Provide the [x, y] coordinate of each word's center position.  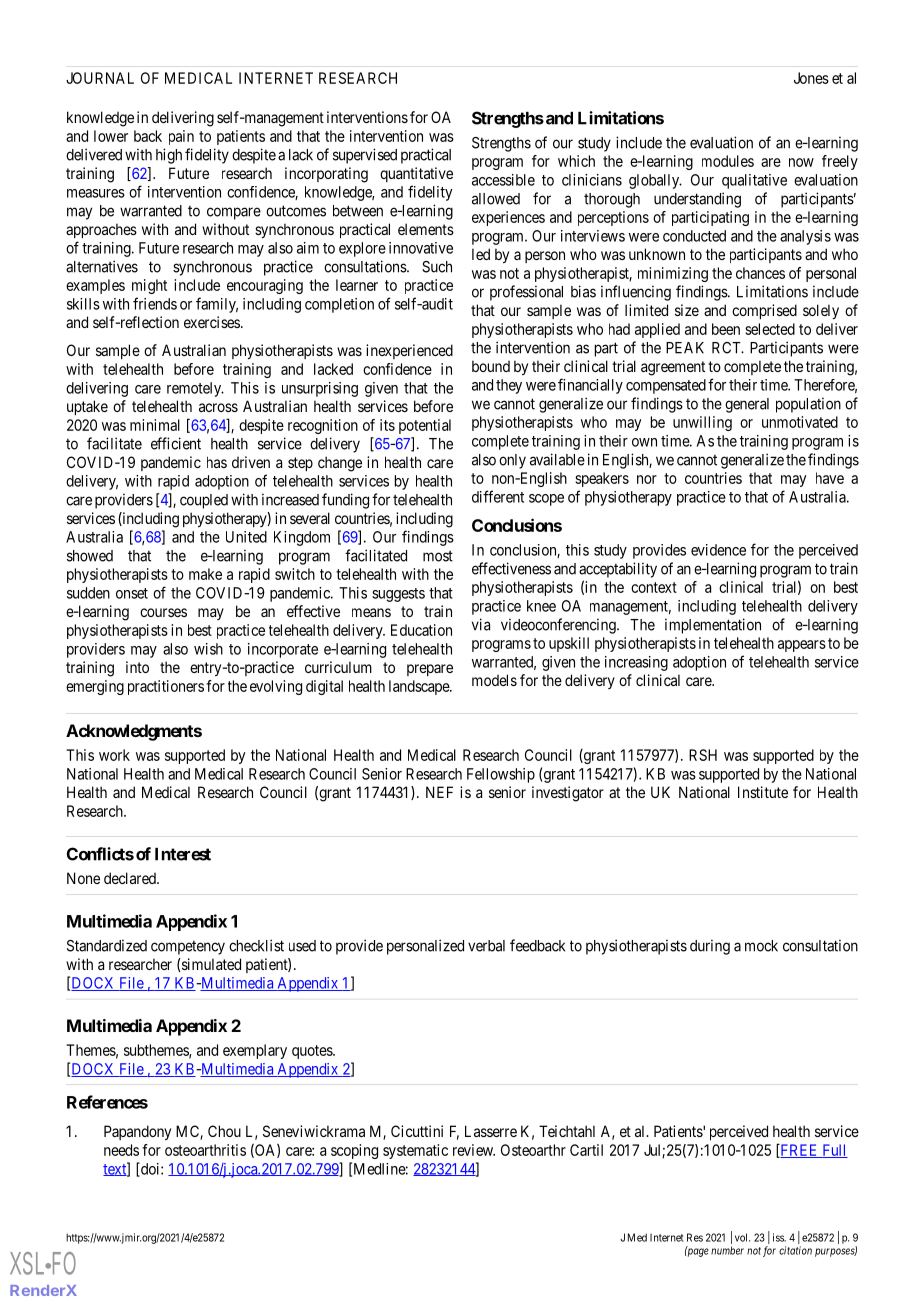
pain [181, 137]
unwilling [702, 423]
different [498, 496]
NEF [439, 792]
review [474, 1150]
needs [121, 1150]
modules [728, 161]
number [727, 1250]
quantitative [416, 174]
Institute [763, 792]
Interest [183, 854]
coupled [204, 501]
